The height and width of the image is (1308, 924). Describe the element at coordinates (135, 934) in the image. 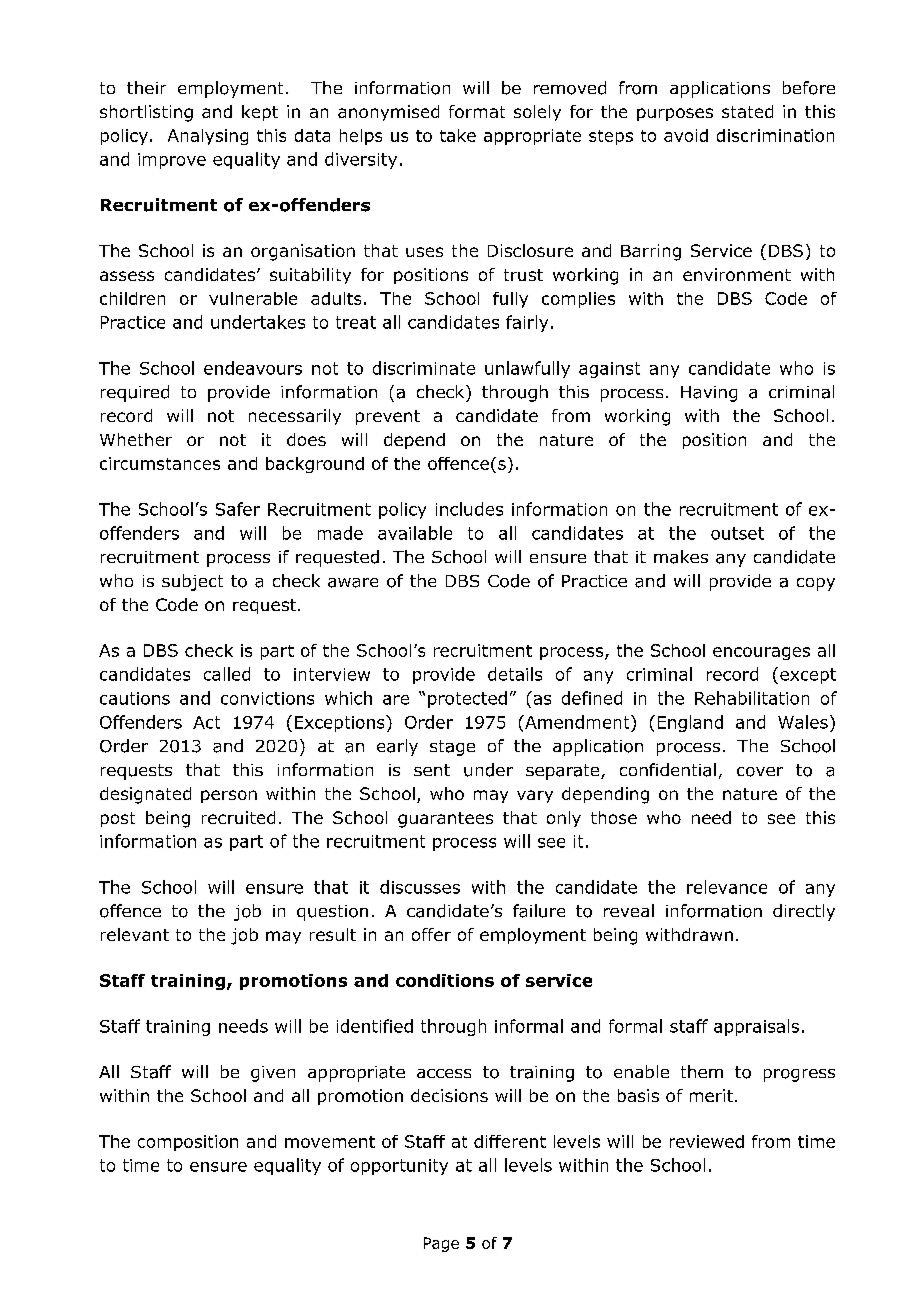

I see `relevant` at that location.
